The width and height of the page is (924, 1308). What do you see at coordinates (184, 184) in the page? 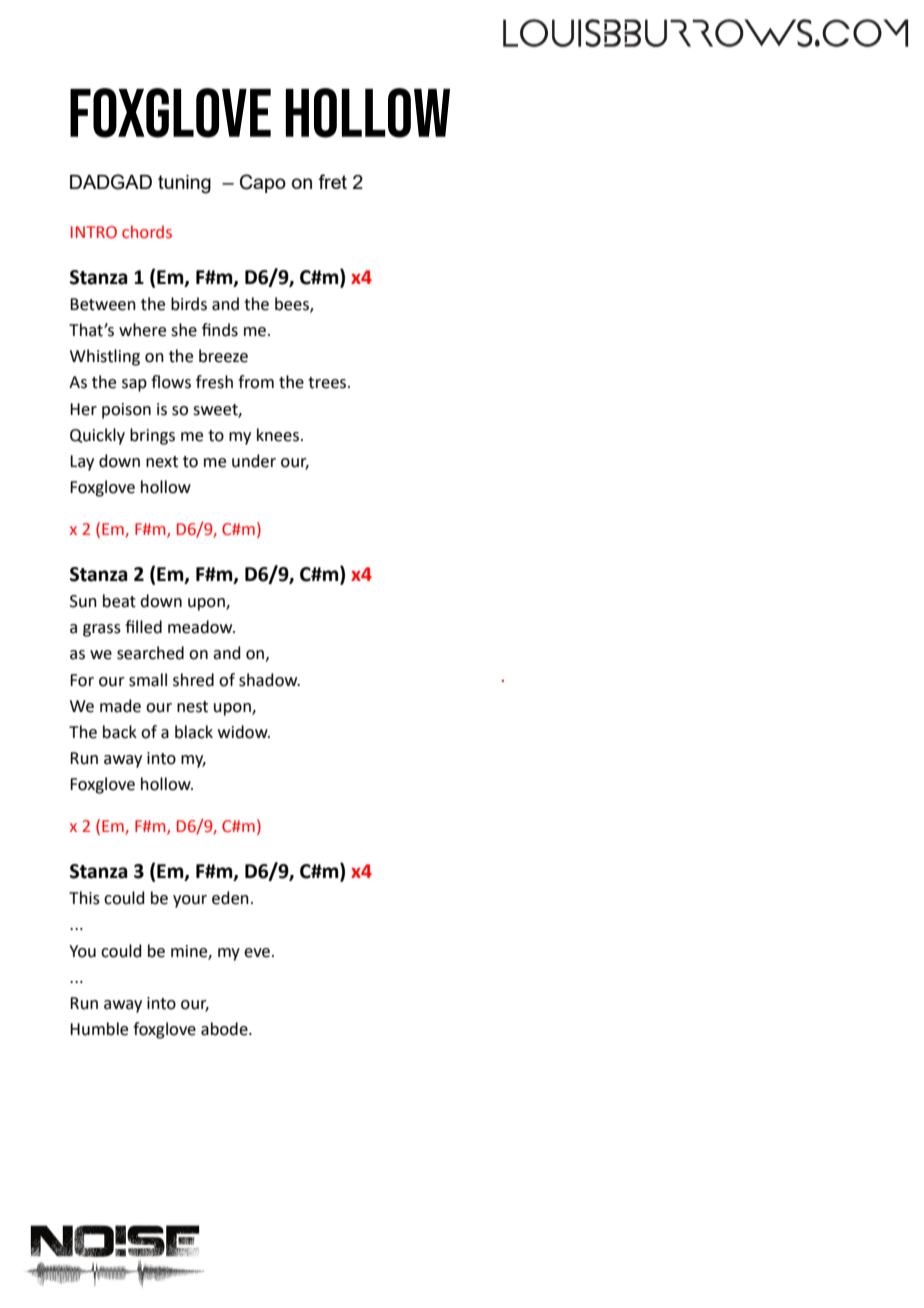
I see `tuning` at bounding box center [184, 184].
